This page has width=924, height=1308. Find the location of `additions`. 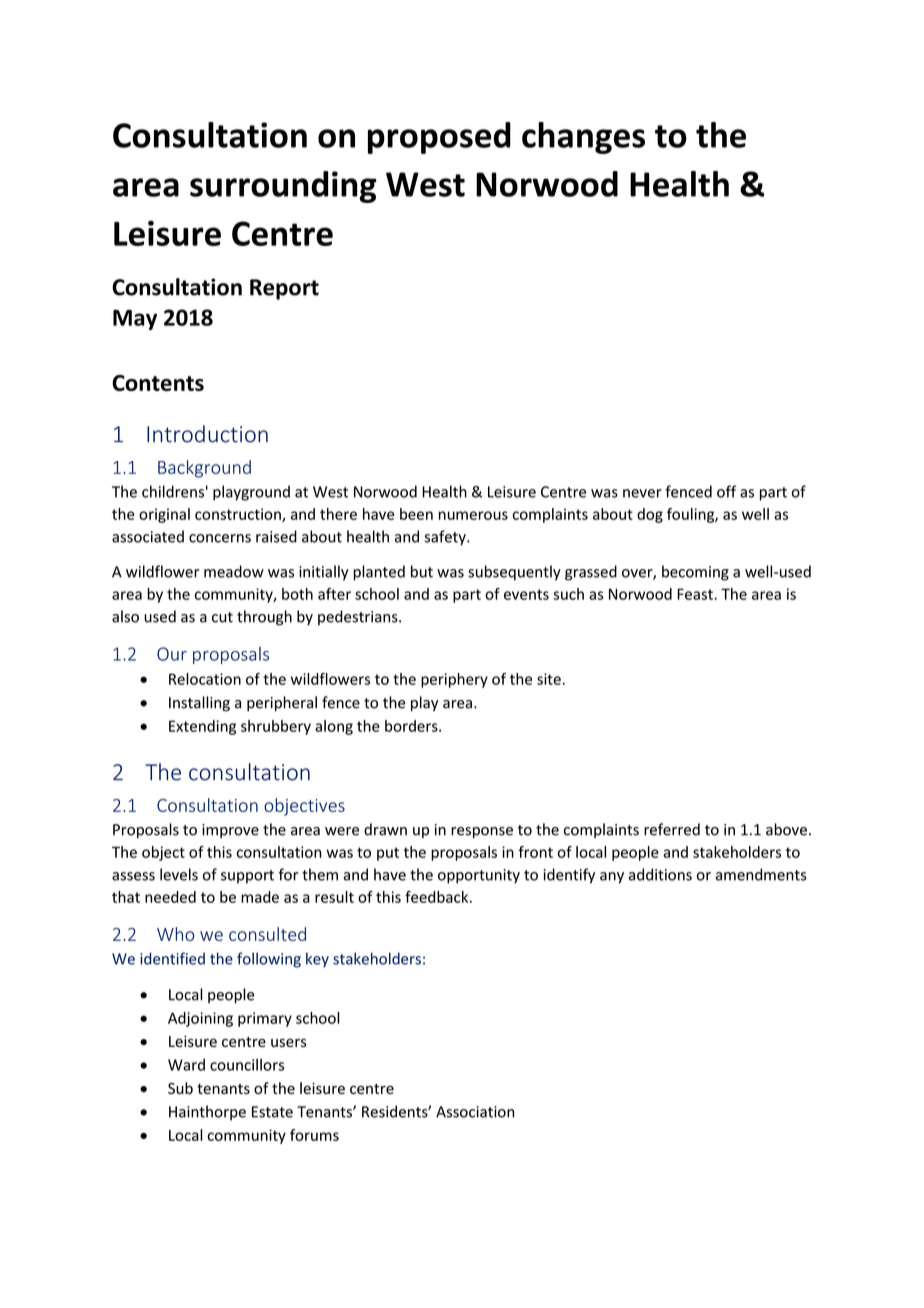

additions is located at coordinates (660, 874).
